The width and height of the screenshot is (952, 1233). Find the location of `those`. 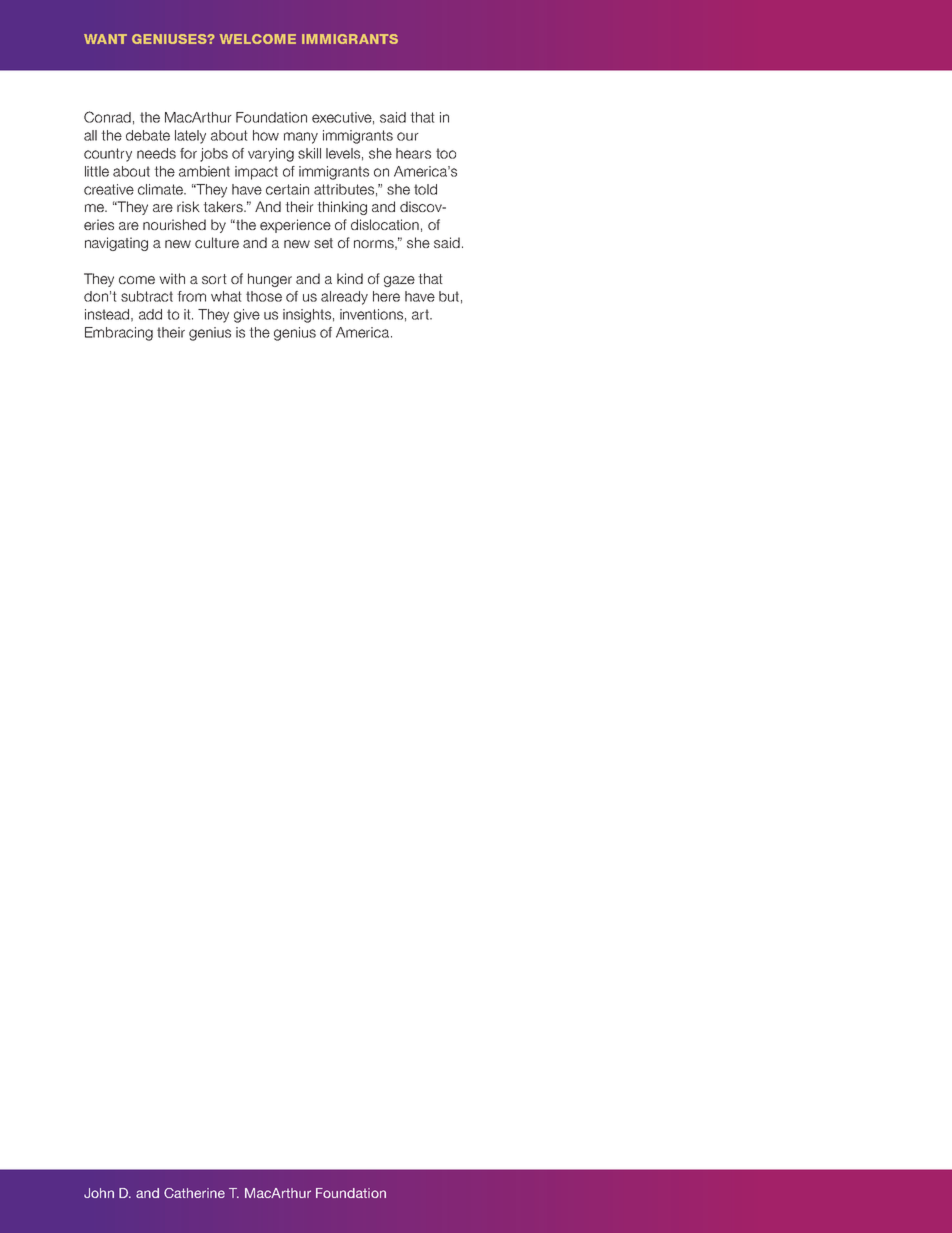

those is located at coordinates (264, 296).
